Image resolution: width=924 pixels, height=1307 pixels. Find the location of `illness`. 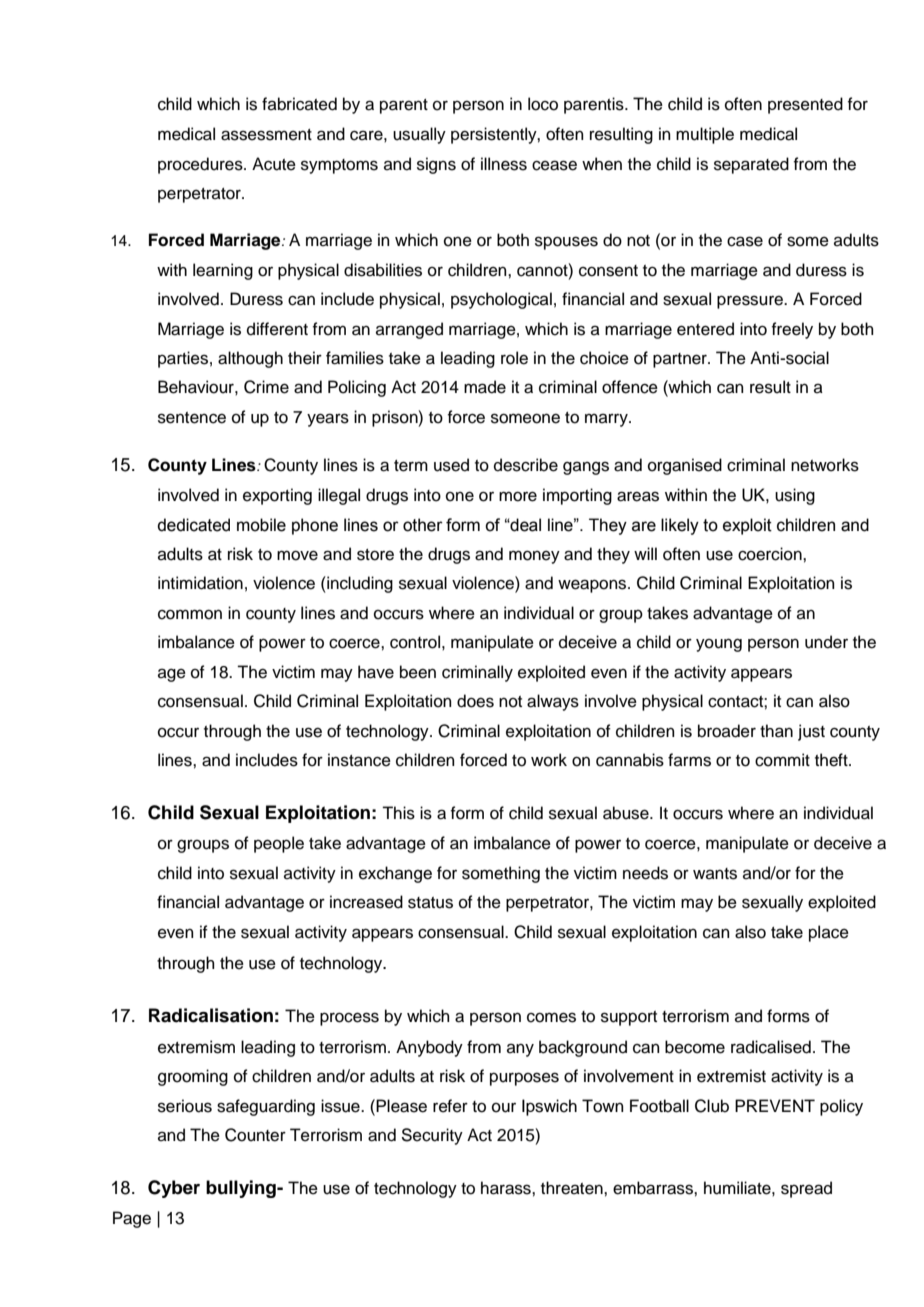

illness is located at coordinates (504, 164).
